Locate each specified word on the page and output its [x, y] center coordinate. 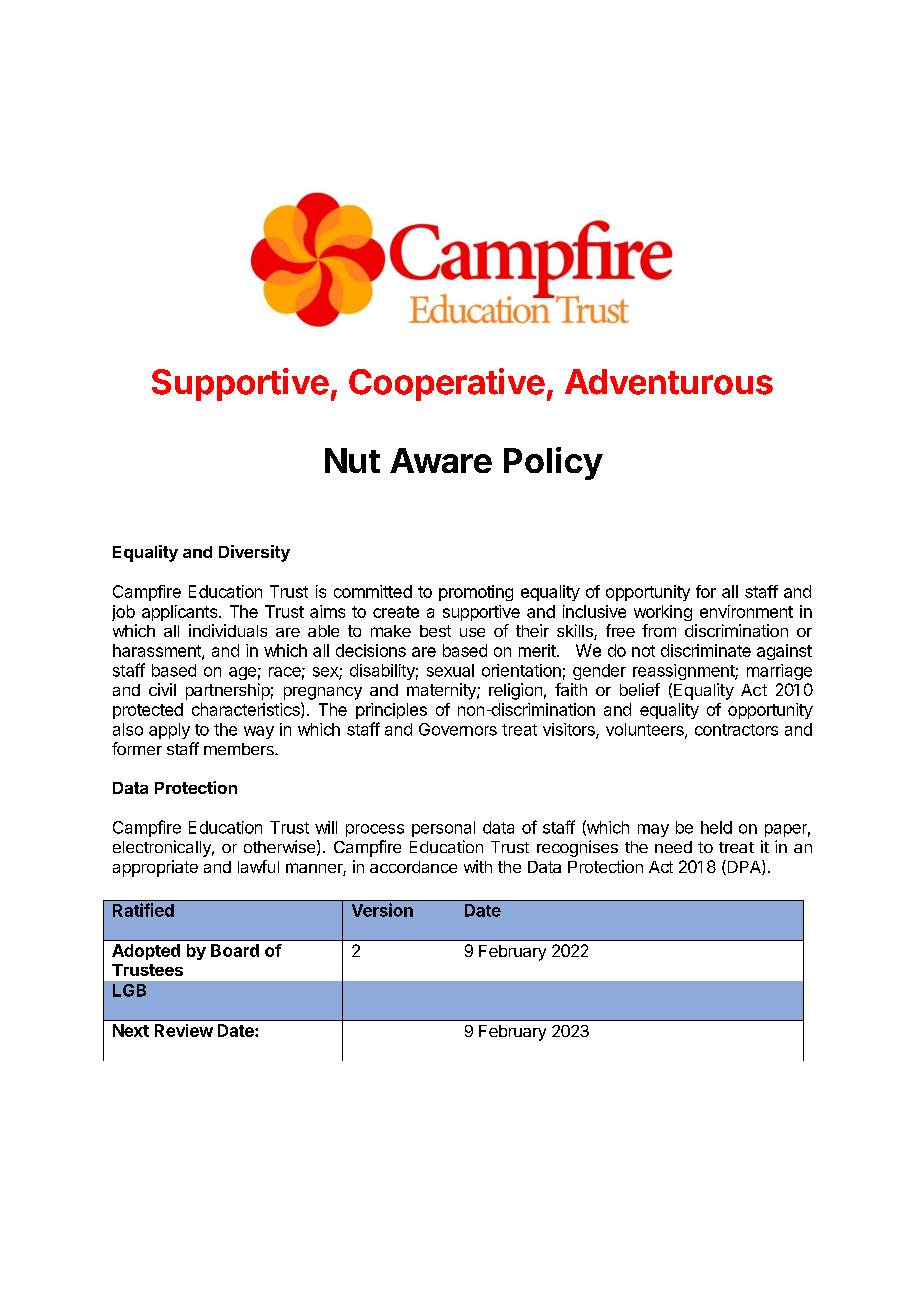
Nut [352, 460]
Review [184, 1030]
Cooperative [447, 384]
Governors [458, 729]
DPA [744, 867]
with [478, 866]
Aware [441, 460]
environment [746, 611]
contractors [736, 730]
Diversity [254, 553]
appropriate [155, 868]
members [240, 749]
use [472, 632]
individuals [228, 630]
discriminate [706, 650]
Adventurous [669, 382]
